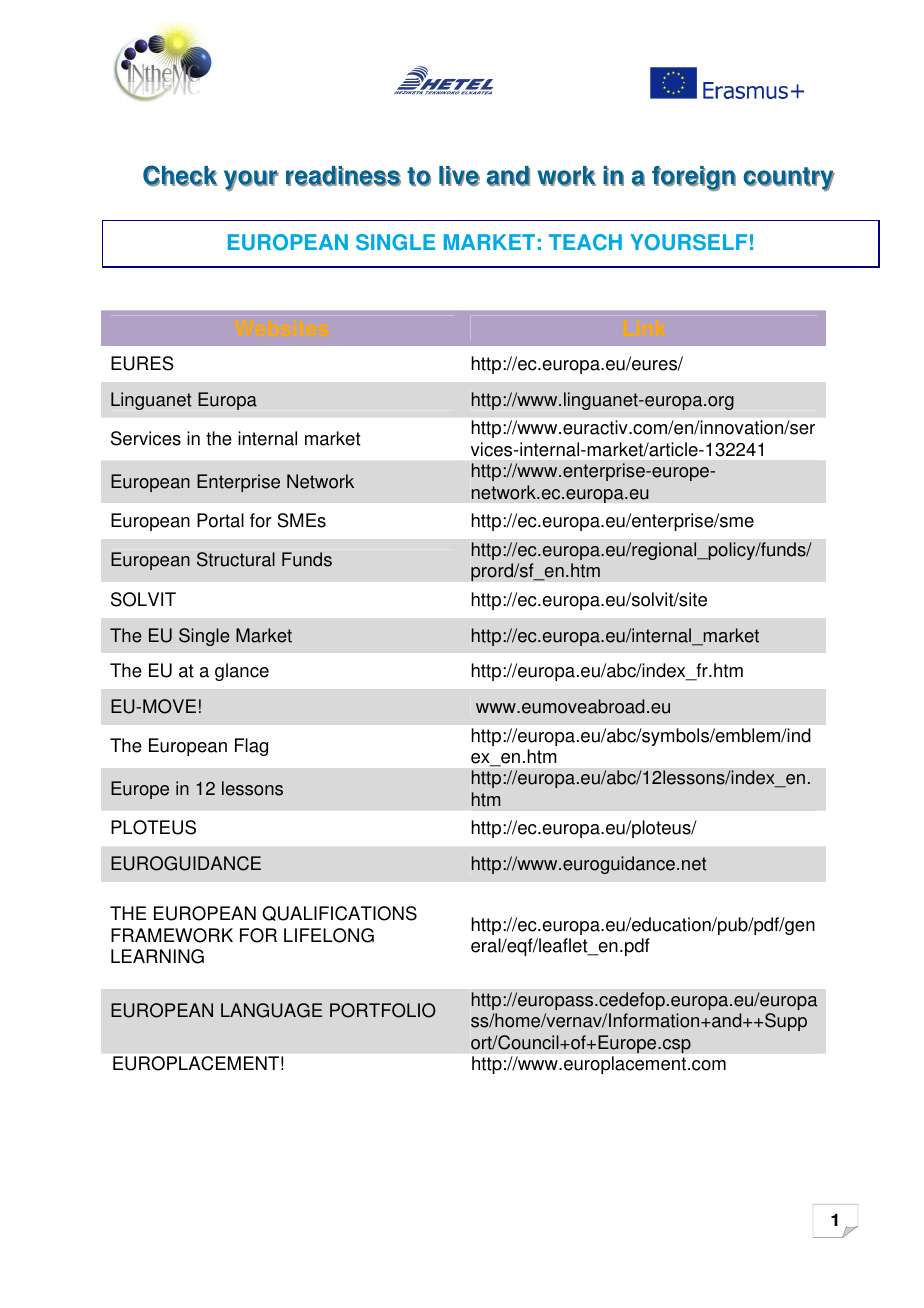 This screenshot has width=924, height=1308. What do you see at coordinates (339, 913) in the screenshot?
I see `QUALIFICATIONS` at bounding box center [339, 913].
